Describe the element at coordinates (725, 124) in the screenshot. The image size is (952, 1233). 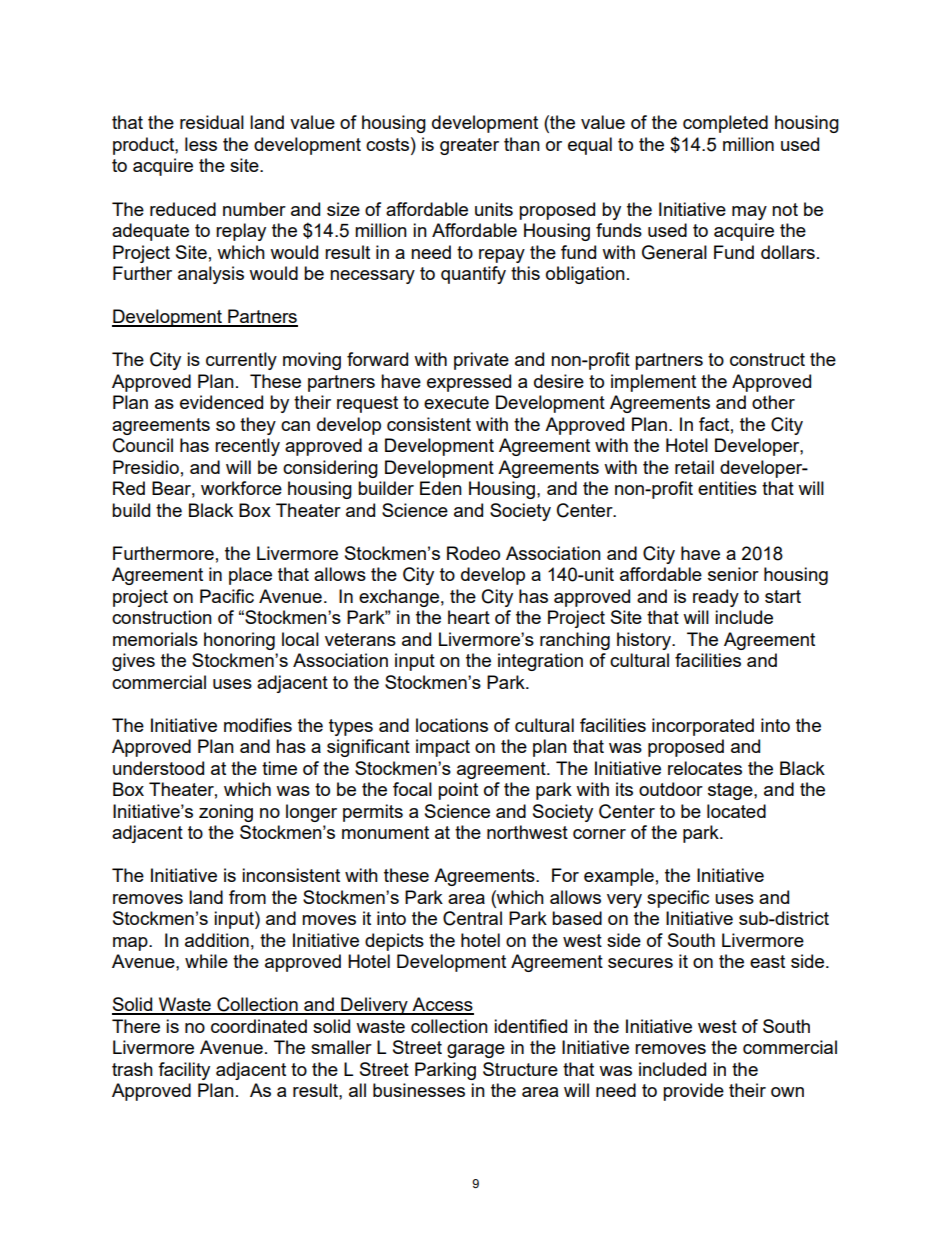
I see `completed` at that location.
